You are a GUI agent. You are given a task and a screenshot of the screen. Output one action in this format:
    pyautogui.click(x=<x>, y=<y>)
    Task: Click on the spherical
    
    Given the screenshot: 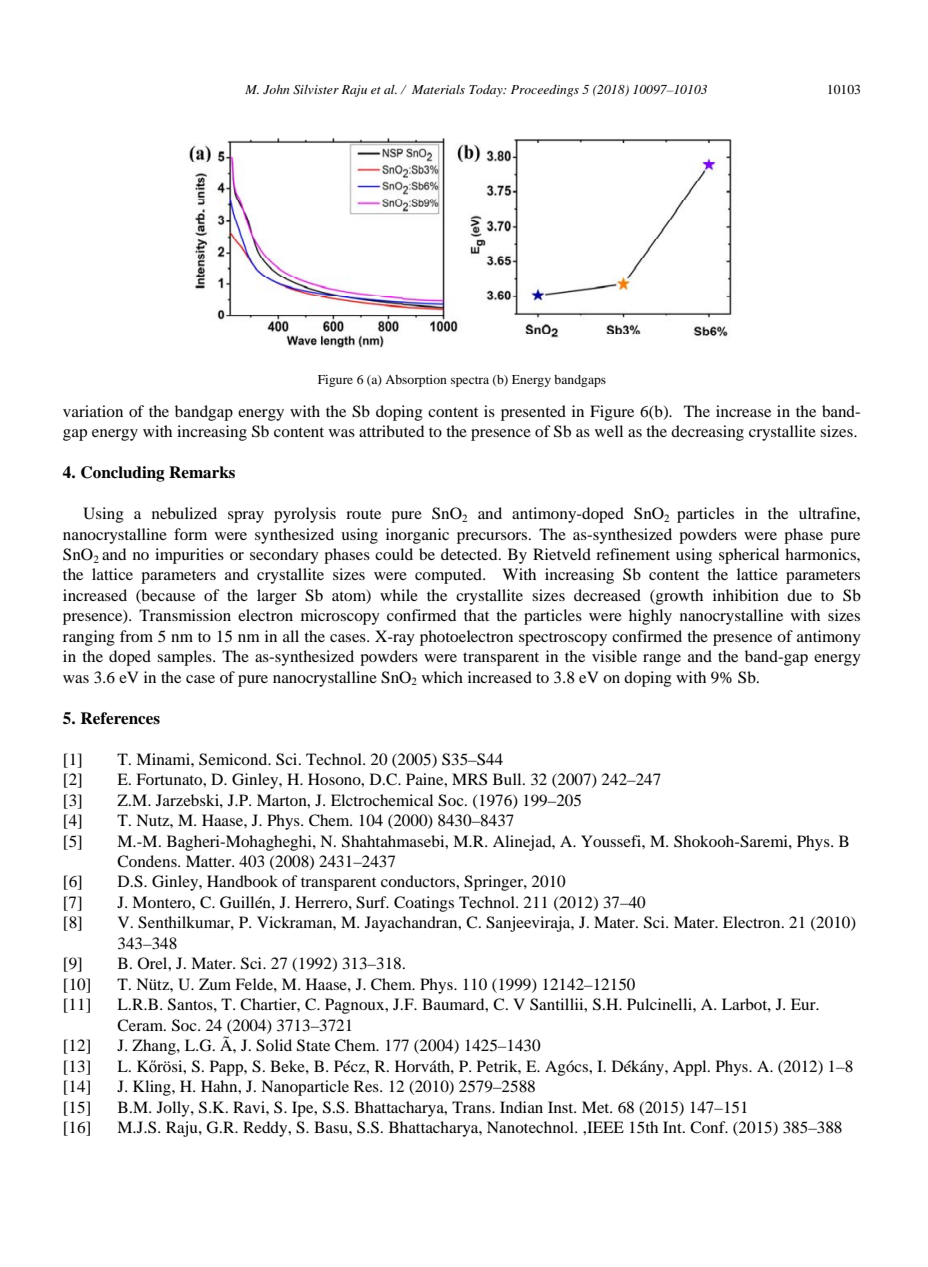 What is the action you would take?
    pyautogui.click(x=749, y=556)
